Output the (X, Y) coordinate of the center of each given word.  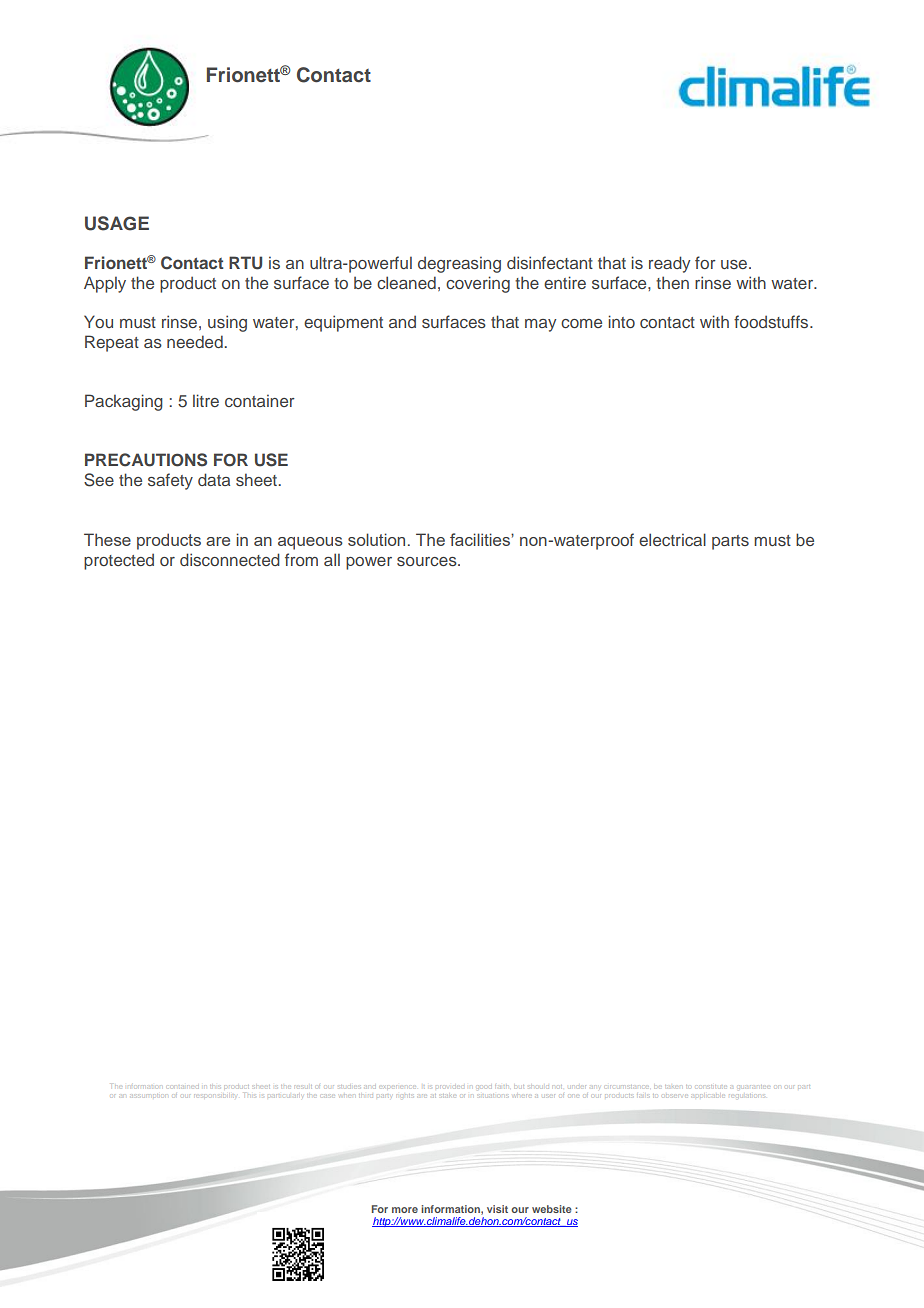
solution (376, 539)
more (405, 1210)
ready (669, 264)
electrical (672, 539)
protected (119, 561)
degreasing (459, 264)
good (485, 1087)
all (332, 559)
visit (497, 1209)
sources (428, 561)
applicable (708, 1096)
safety (170, 481)
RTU (245, 263)
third (366, 1094)
